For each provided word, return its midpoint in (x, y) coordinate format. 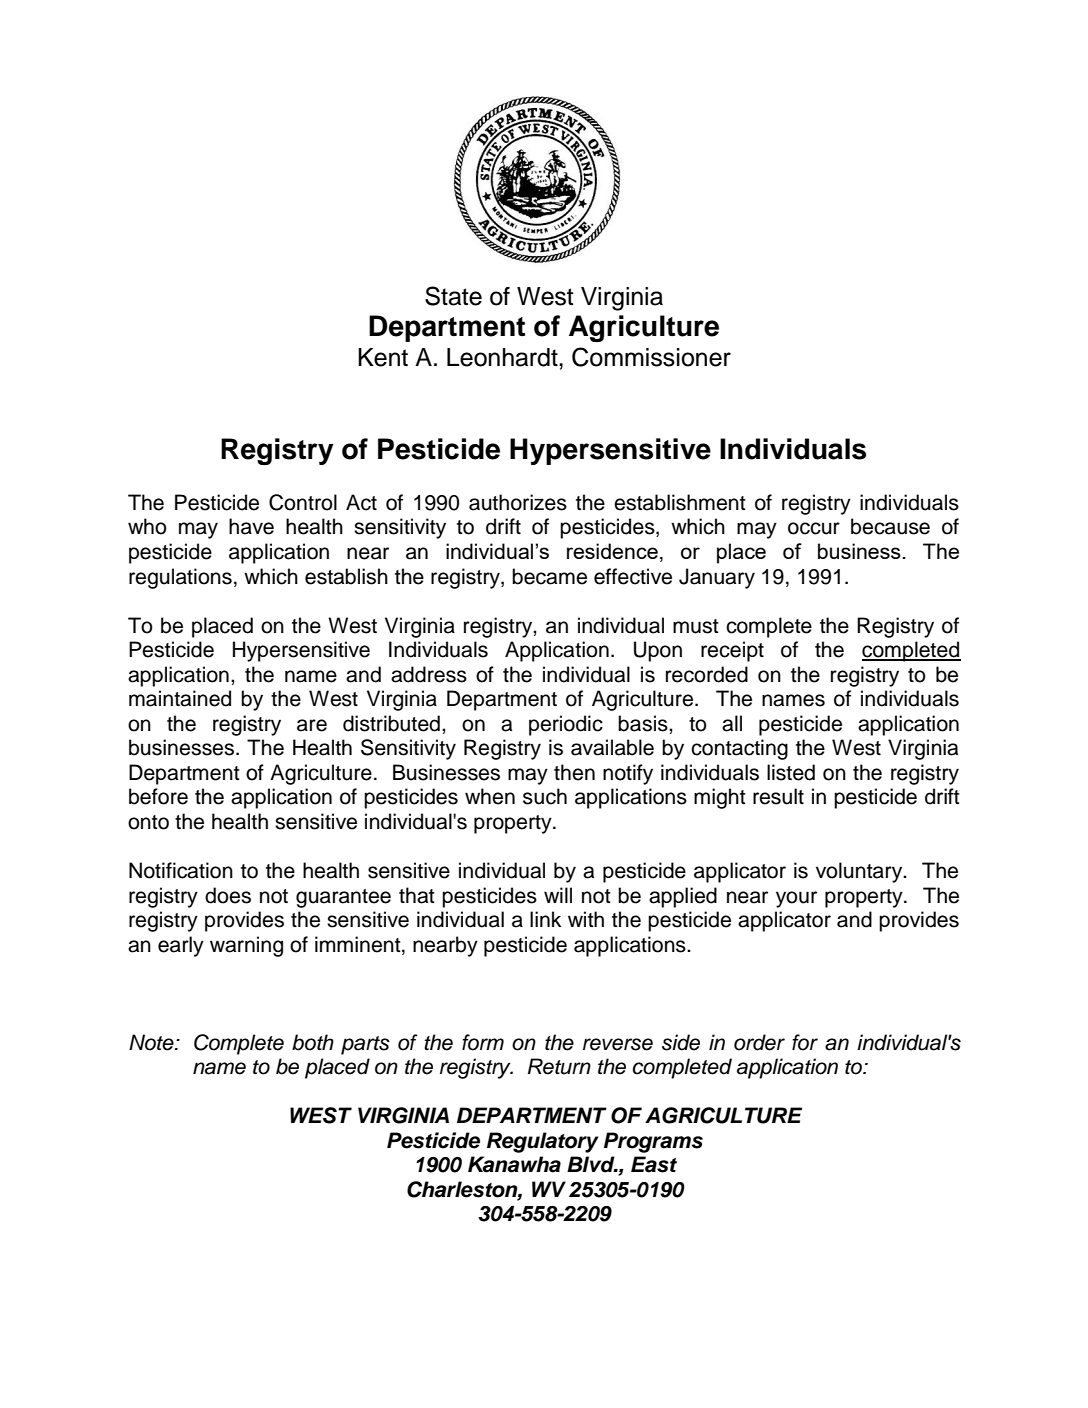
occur (814, 528)
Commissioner (651, 357)
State (453, 296)
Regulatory (543, 1142)
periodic (566, 725)
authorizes (518, 502)
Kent (383, 357)
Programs (653, 1142)
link (545, 919)
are (312, 725)
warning (246, 946)
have (251, 526)
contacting (739, 749)
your (796, 899)
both (313, 1042)
